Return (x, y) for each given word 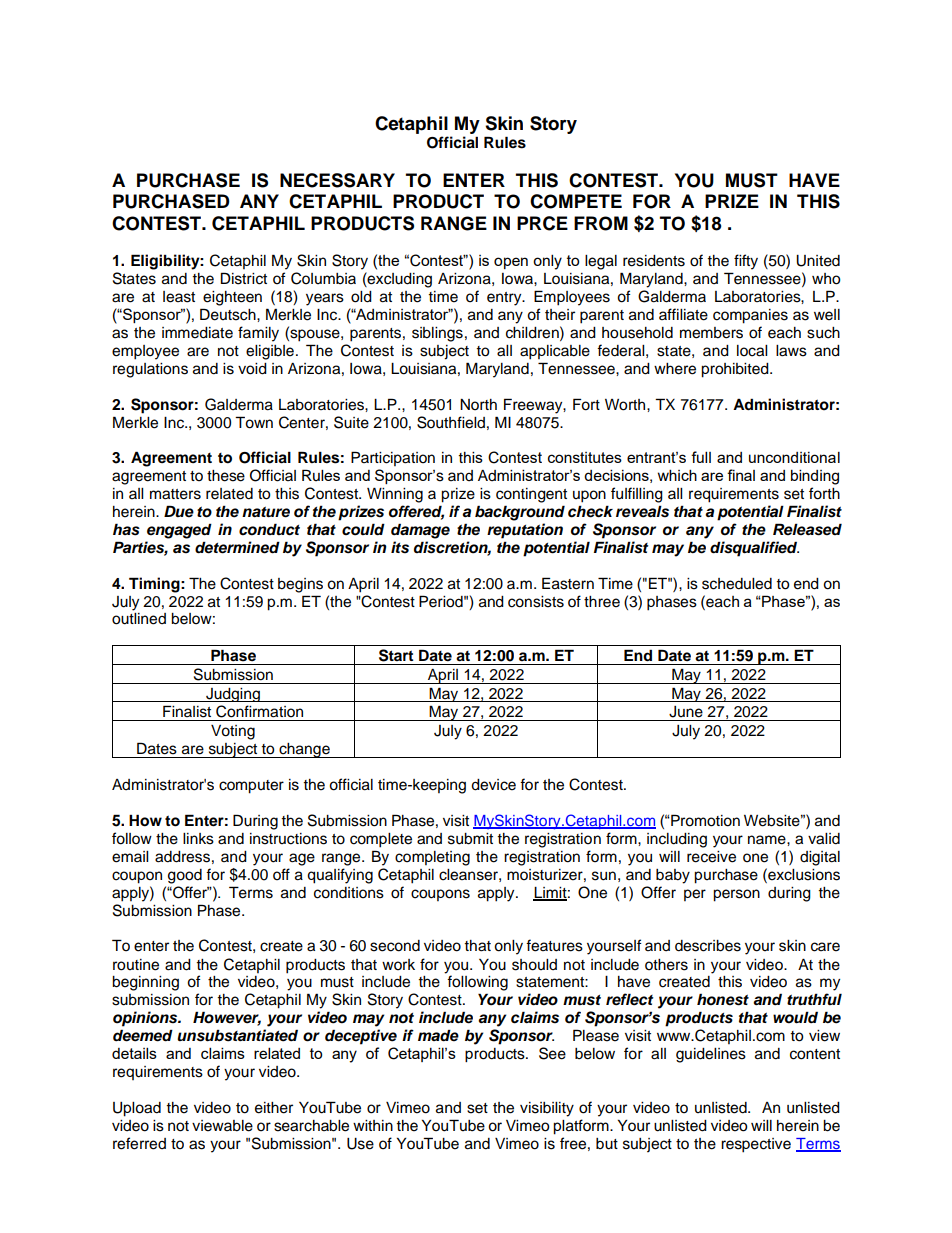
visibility (547, 1109)
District (244, 278)
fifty (746, 262)
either (274, 1108)
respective (756, 1145)
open (511, 263)
